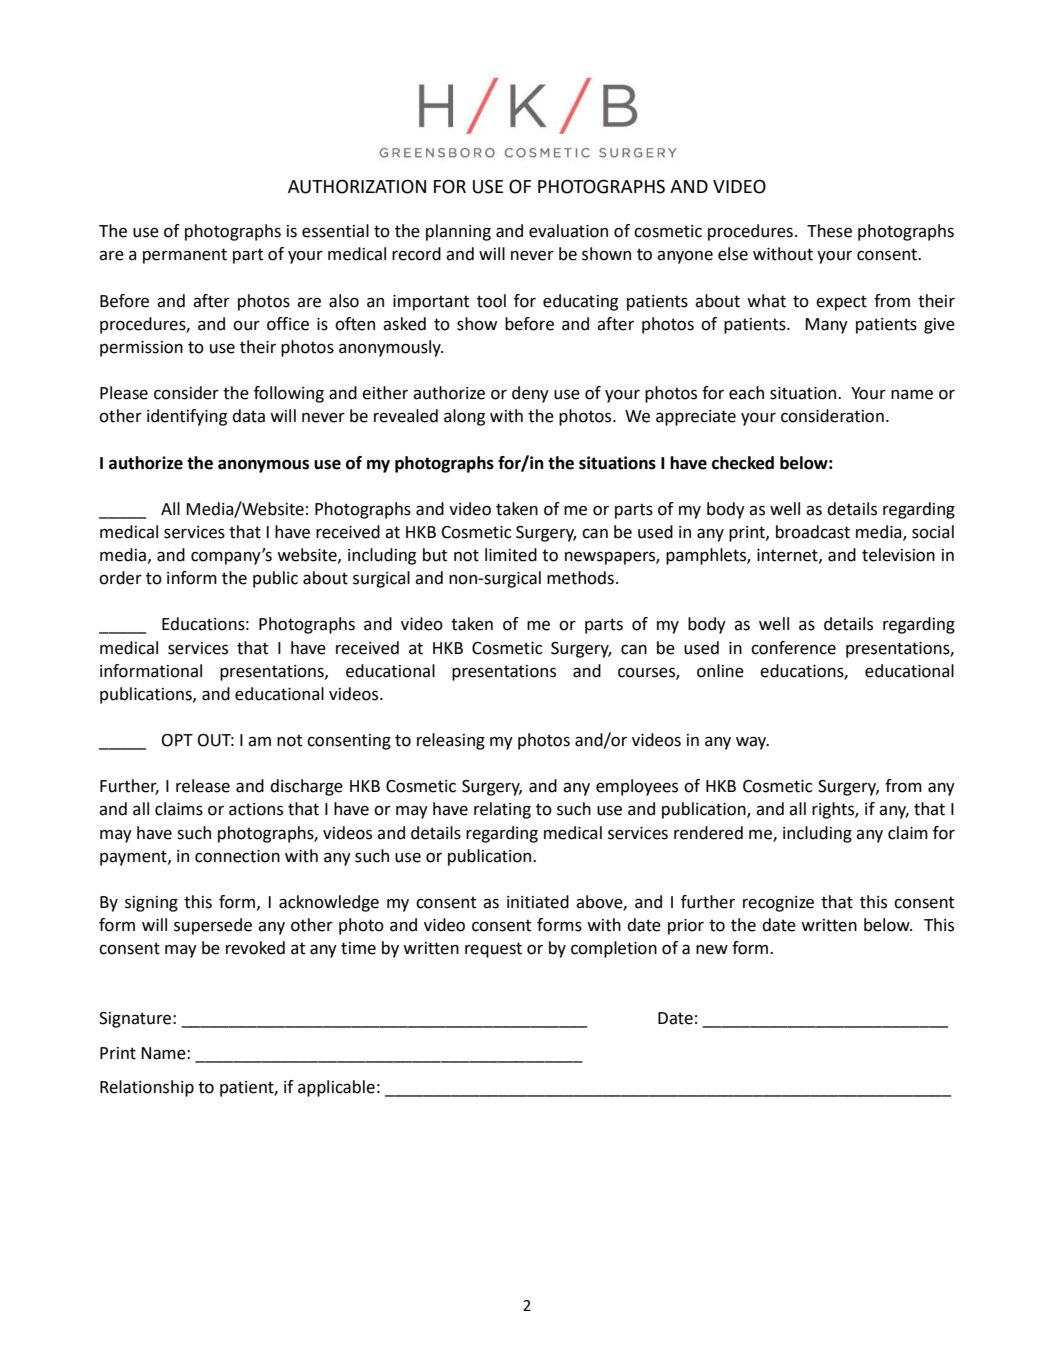  What do you see at coordinates (185, 256) in the screenshot?
I see `permanent` at bounding box center [185, 256].
